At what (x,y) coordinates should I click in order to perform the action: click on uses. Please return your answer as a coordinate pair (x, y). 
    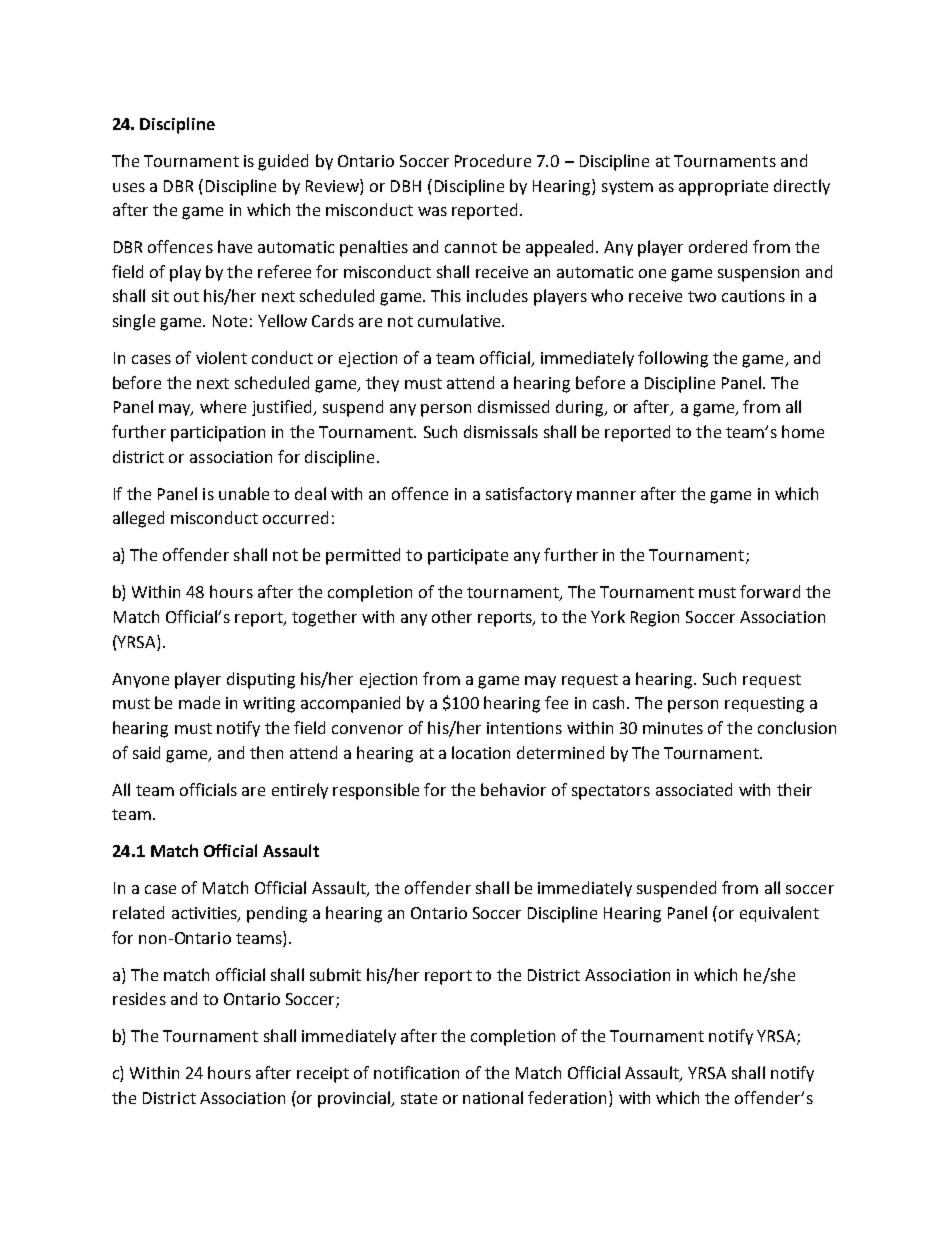
    Looking at the image, I should click on (129, 187).
